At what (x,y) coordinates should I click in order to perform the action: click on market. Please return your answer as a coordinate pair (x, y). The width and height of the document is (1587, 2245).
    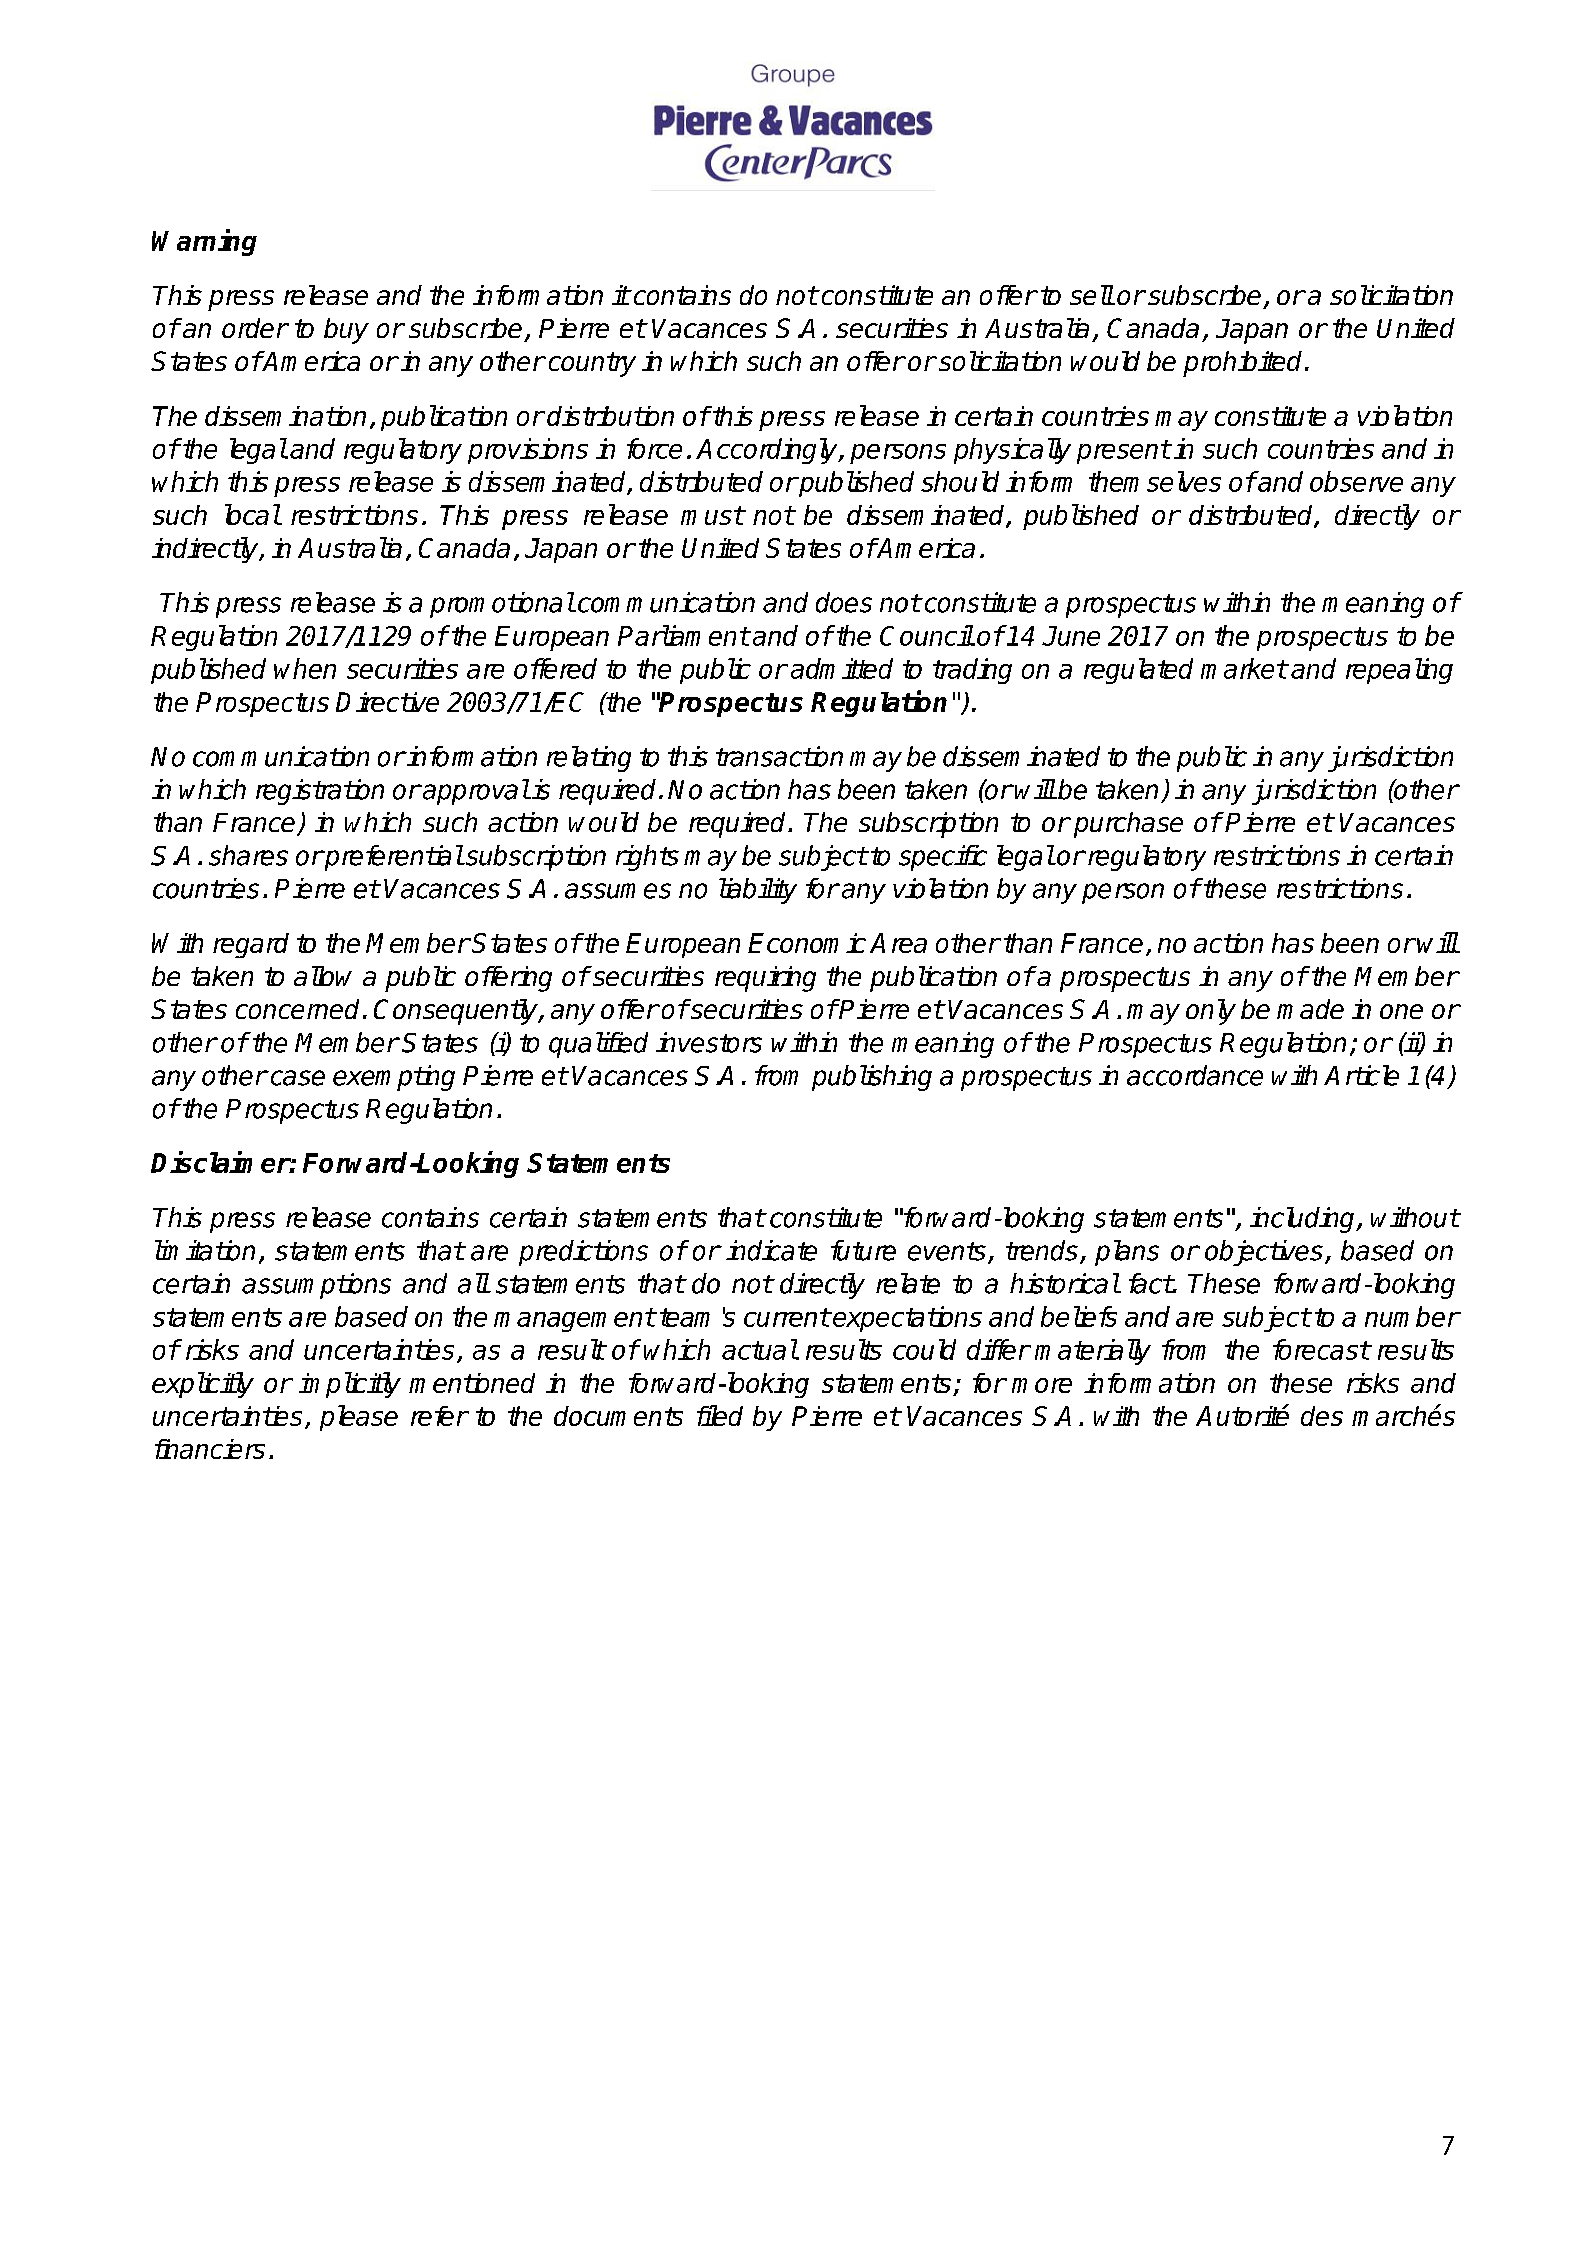
    Looking at the image, I should click on (1244, 668).
